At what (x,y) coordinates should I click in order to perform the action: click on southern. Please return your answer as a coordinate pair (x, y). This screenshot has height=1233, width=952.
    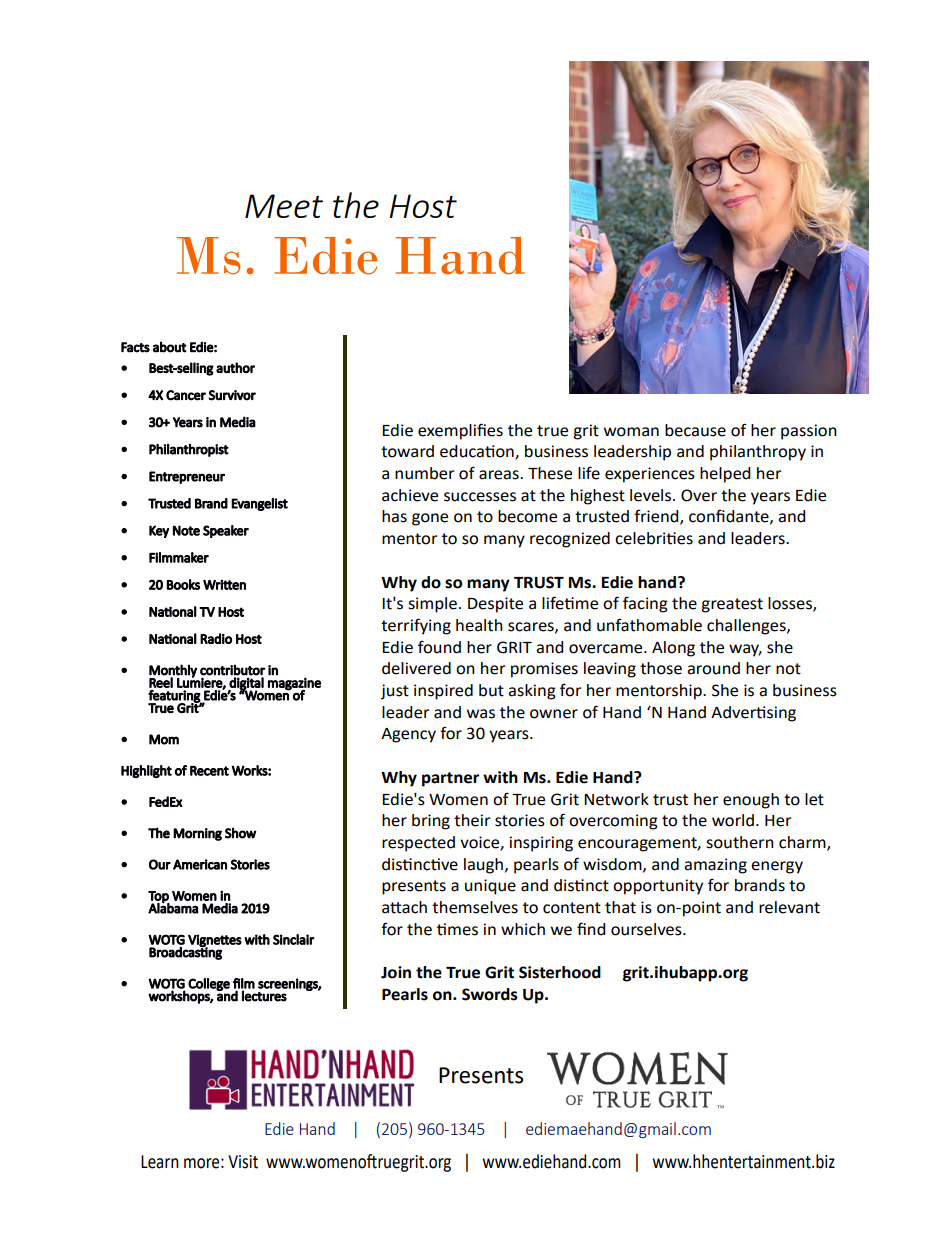
    Looking at the image, I should click on (740, 842).
